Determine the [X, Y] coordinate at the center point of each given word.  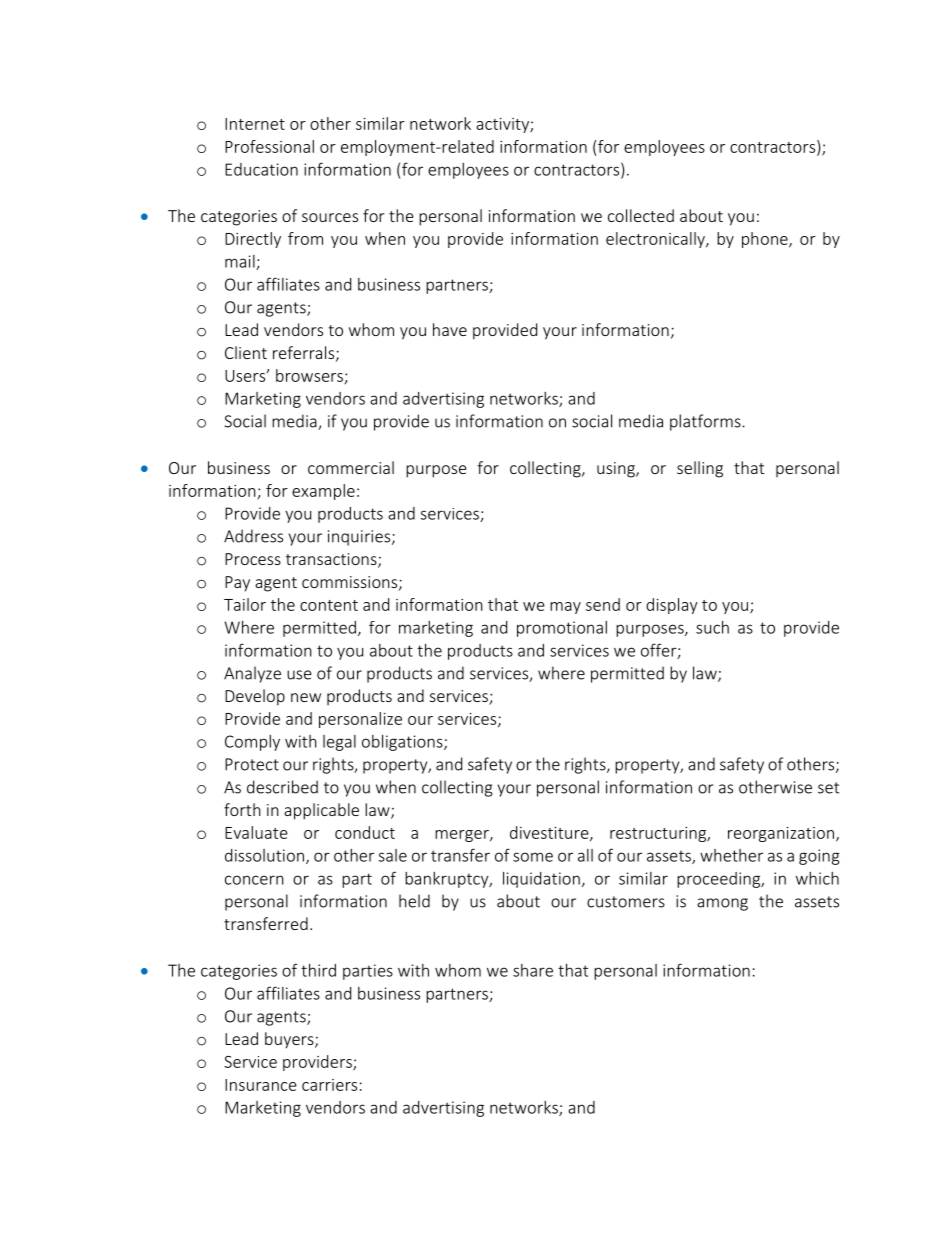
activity [503, 125]
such [712, 627]
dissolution [264, 855]
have [450, 329]
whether [731, 855]
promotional [562, 629]
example [323, 492]
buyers [290, 1040]
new [306, 697]
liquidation [541, 880]
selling [700, 469]
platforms [706, 422]
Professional [269, 146]
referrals [305, 353]
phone [766, 240]
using [617, 470]
